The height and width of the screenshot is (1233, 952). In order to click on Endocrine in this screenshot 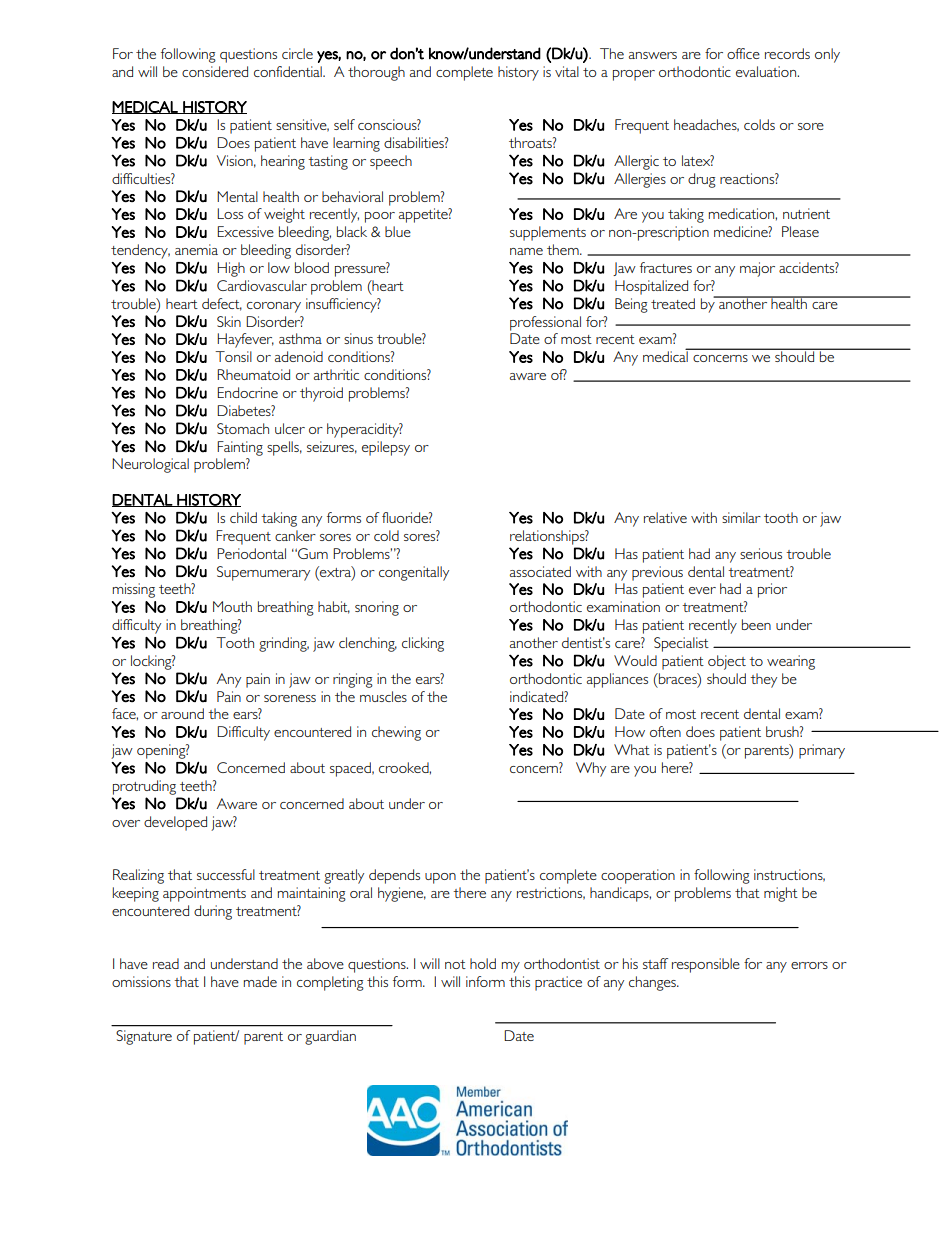, I will do `click(247, 392)`.
